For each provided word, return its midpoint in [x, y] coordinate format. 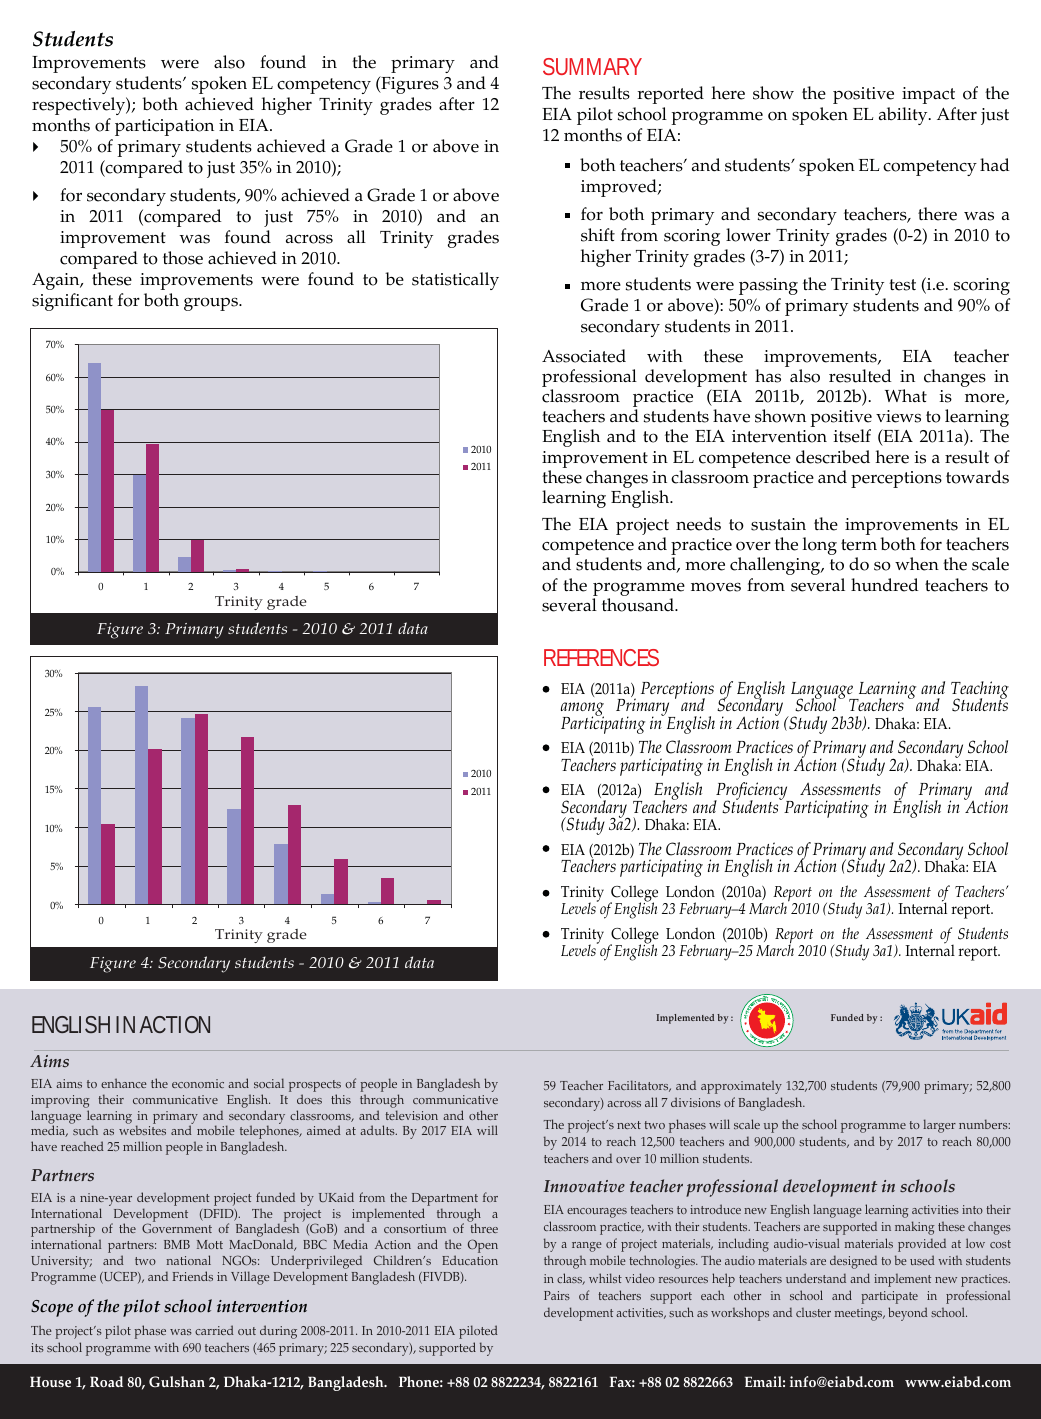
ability [904, 116]
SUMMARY [592, 66]
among [582, 710]
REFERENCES [601, 657]
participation [164, 127]
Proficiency [752, 792]
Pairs [557, 1295]
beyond [907, 1314]
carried [214, 1330]
